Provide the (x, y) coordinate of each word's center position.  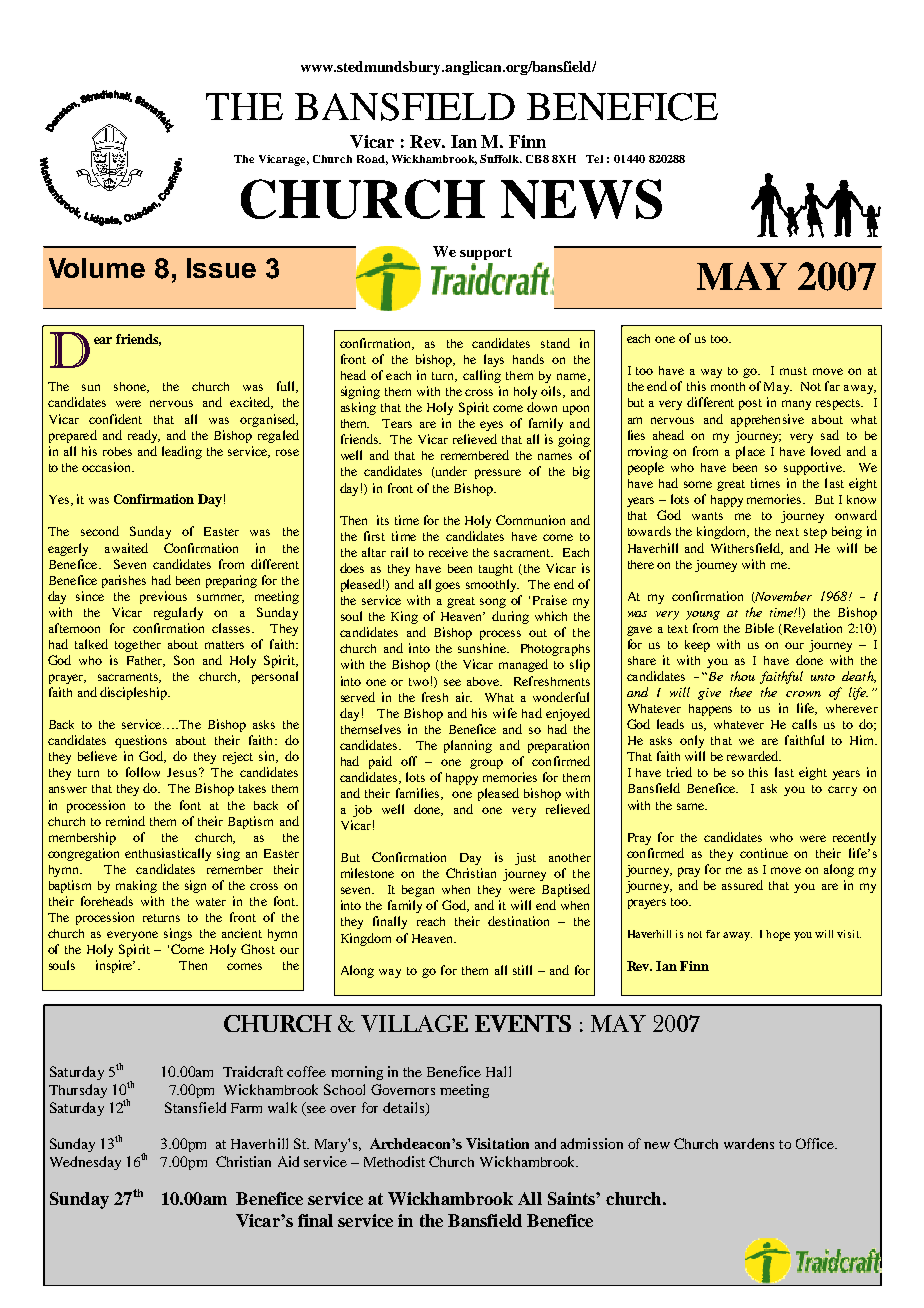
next (787, 532)
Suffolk (501, 158)
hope (778, 935)
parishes (124, 581)
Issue (221, 268)
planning (468, 746)
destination (518, 921)
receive (448, 552)
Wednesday (85, 1163)
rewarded (754, 756)
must (793, 371)
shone (131, 387)
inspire (115, 966)
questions (141, 741)
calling (482, 376)
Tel (594, 159)
